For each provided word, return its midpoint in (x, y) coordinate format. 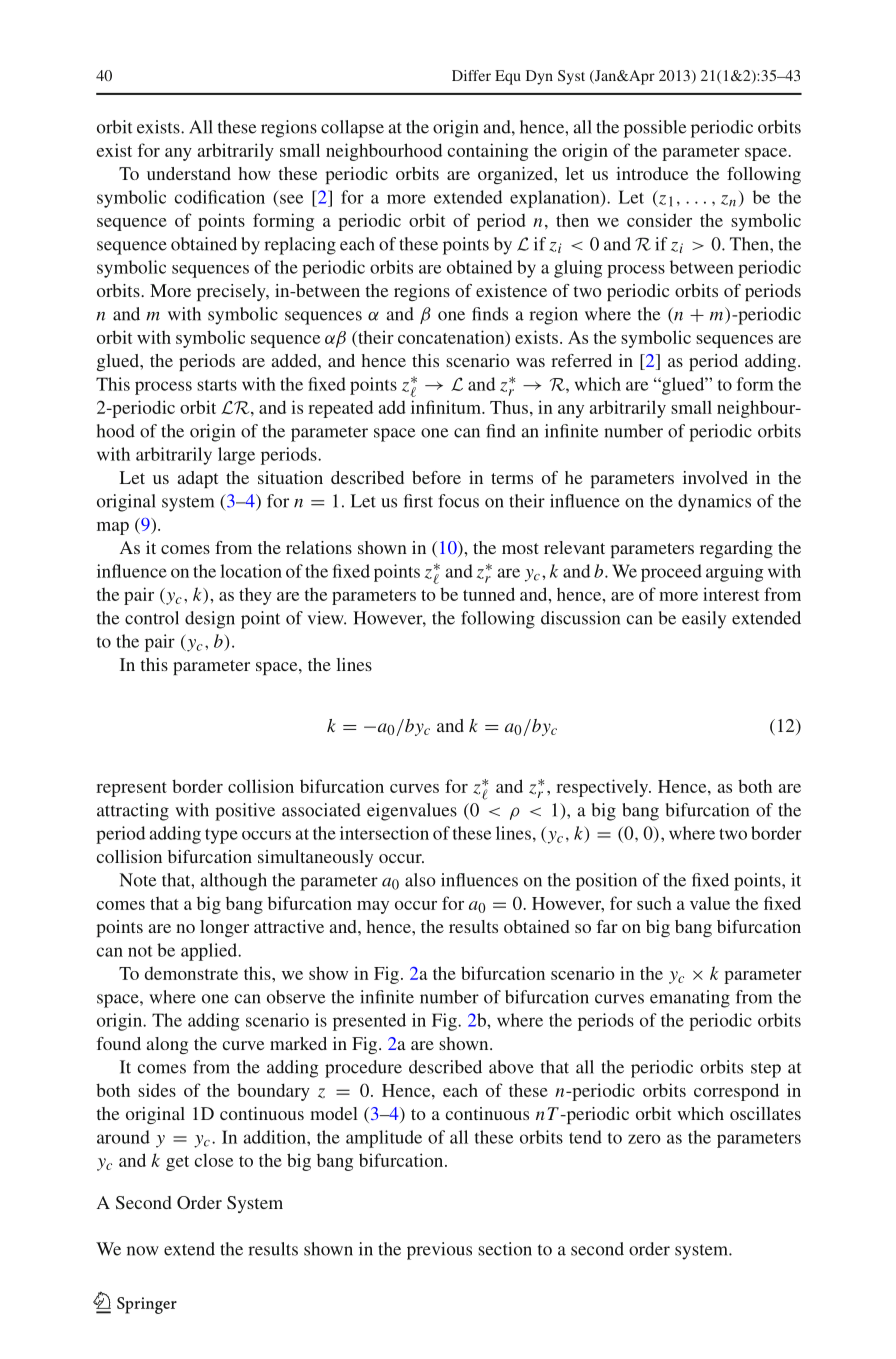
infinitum (447, 407)
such (654, 903)
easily (704, 620)
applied (210, 952)
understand (189, 173)
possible (655, 129)
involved (715, 477)
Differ (471, 75)
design (210, 620)
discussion (580, 618)
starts (217, 385)
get (177, 1163)
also (420, 880)
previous (439, 1251)
